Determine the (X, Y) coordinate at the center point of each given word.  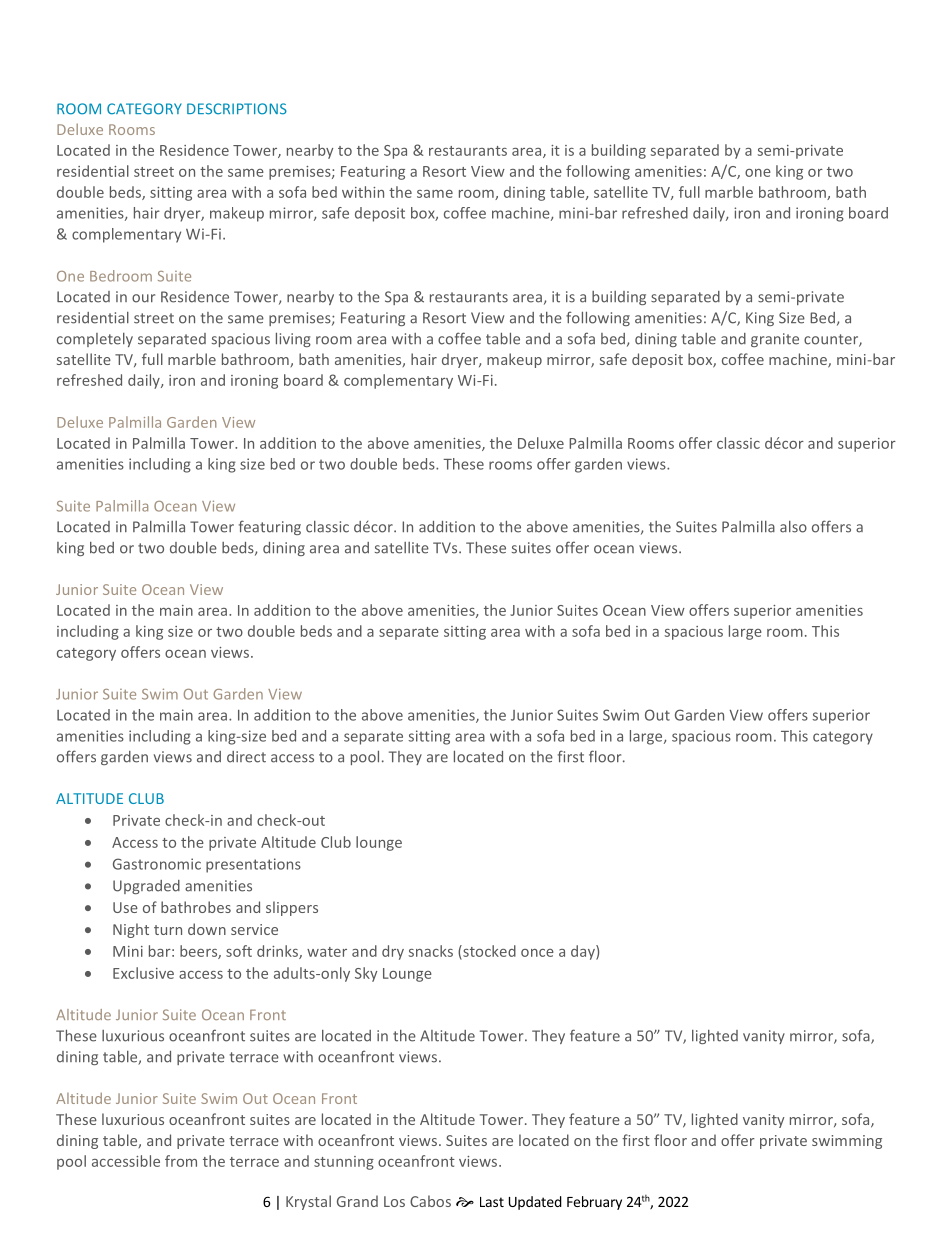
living (293, 339)
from (181, 1161)
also (793, 527)
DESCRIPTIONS (237, 109)
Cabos (430, 1201)
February (594, 1203)
